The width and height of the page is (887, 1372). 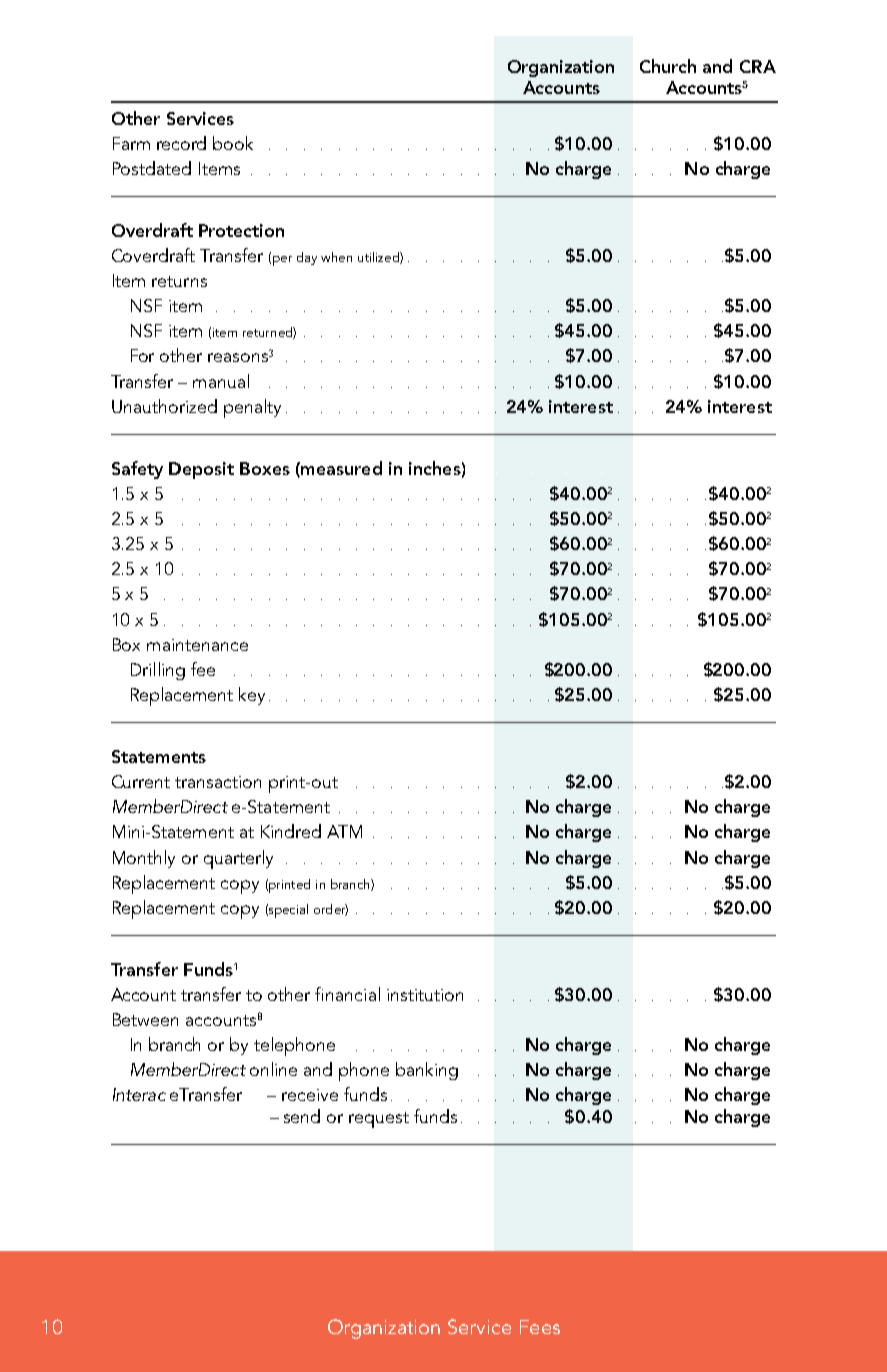 I want to click on record, so click(x=181, y=143).
